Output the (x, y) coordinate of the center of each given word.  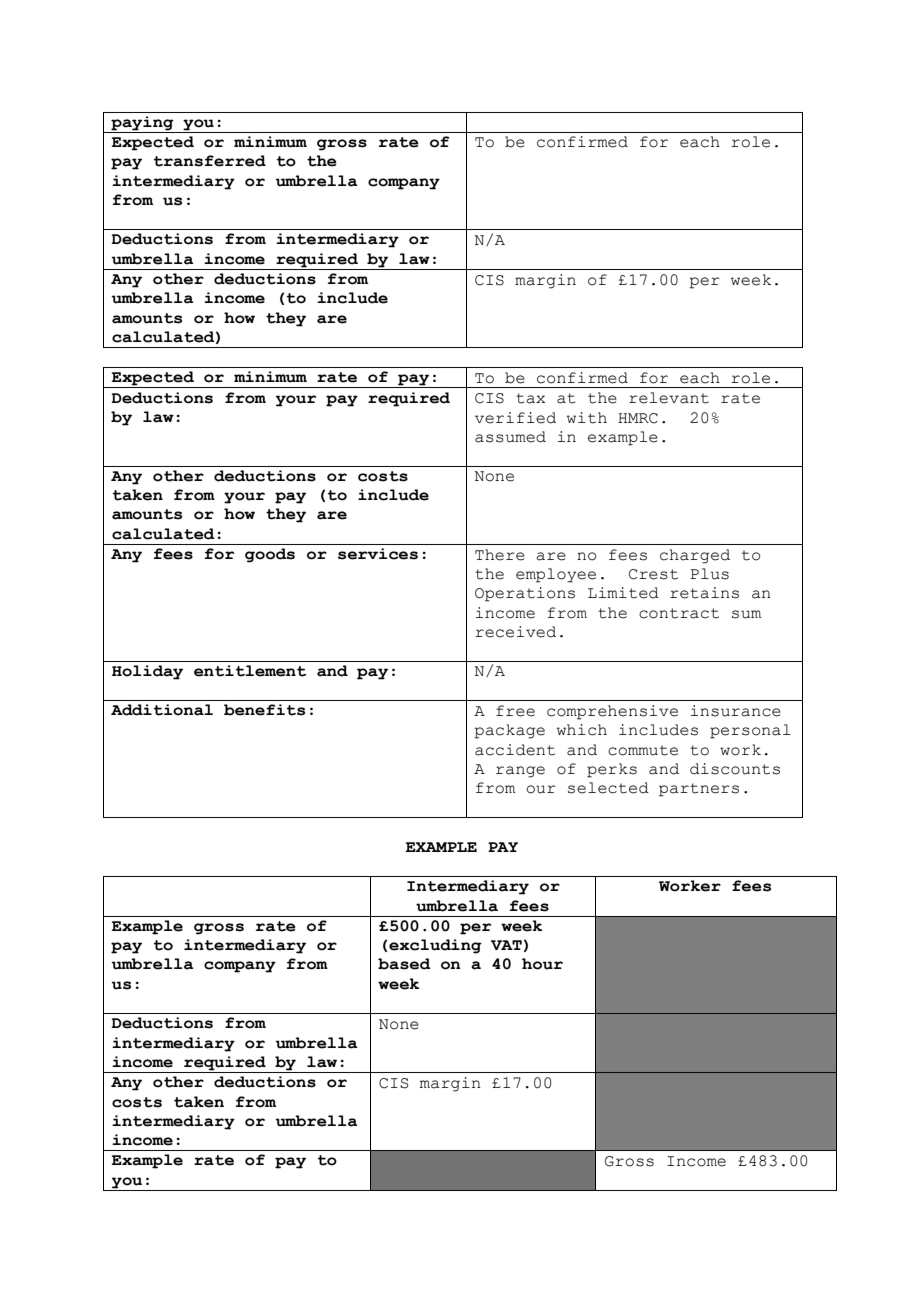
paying (142, 124)
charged (695, 556)
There (500, 555)
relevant (669, 398)
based (404, 964)
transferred (210, 161)
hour (542, 964)
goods (270, 555)
